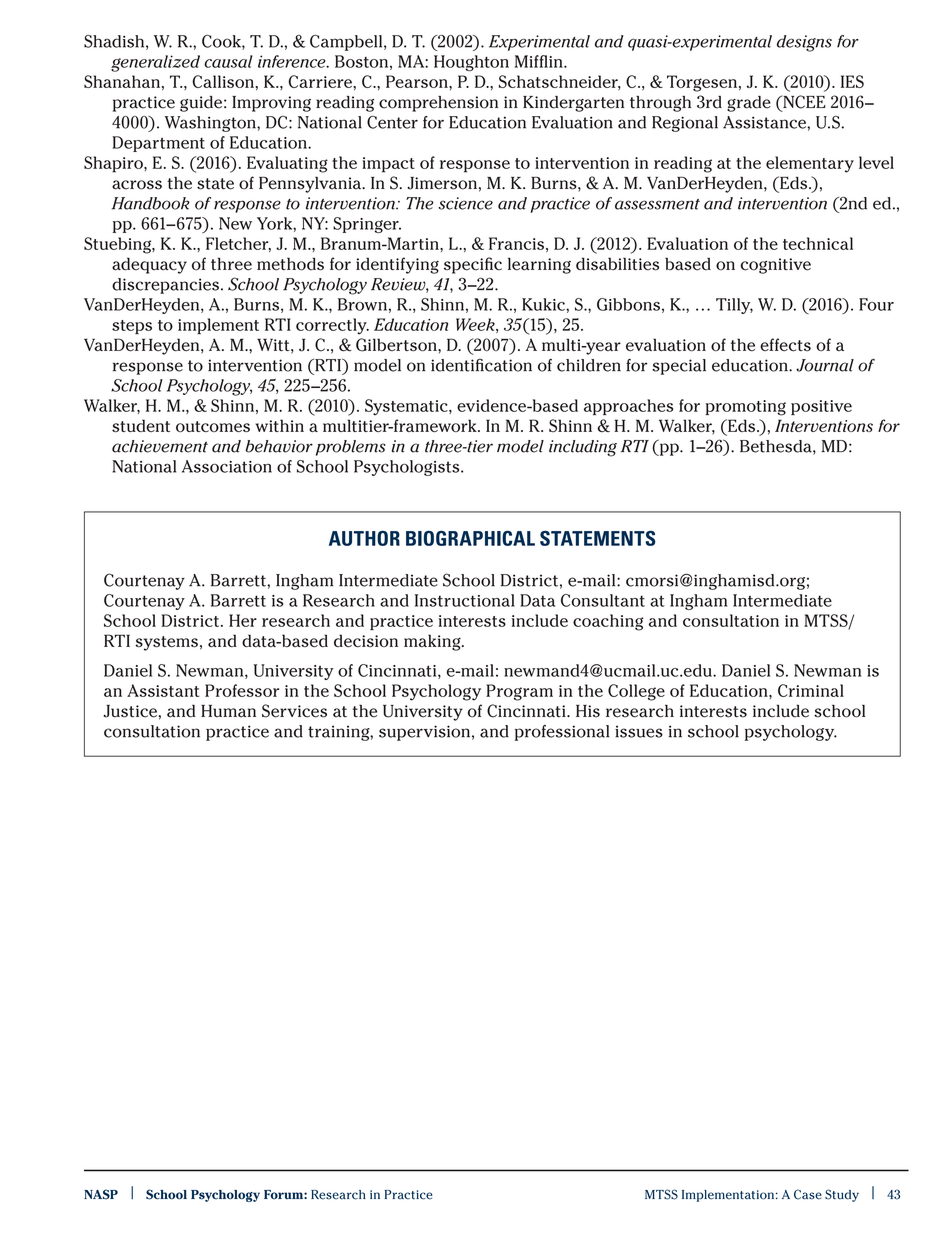 This screenshot has width=952, height=1233. Describe the element at coordinates (811, 690) in the screenshot. I see `Criminal` at that location.
